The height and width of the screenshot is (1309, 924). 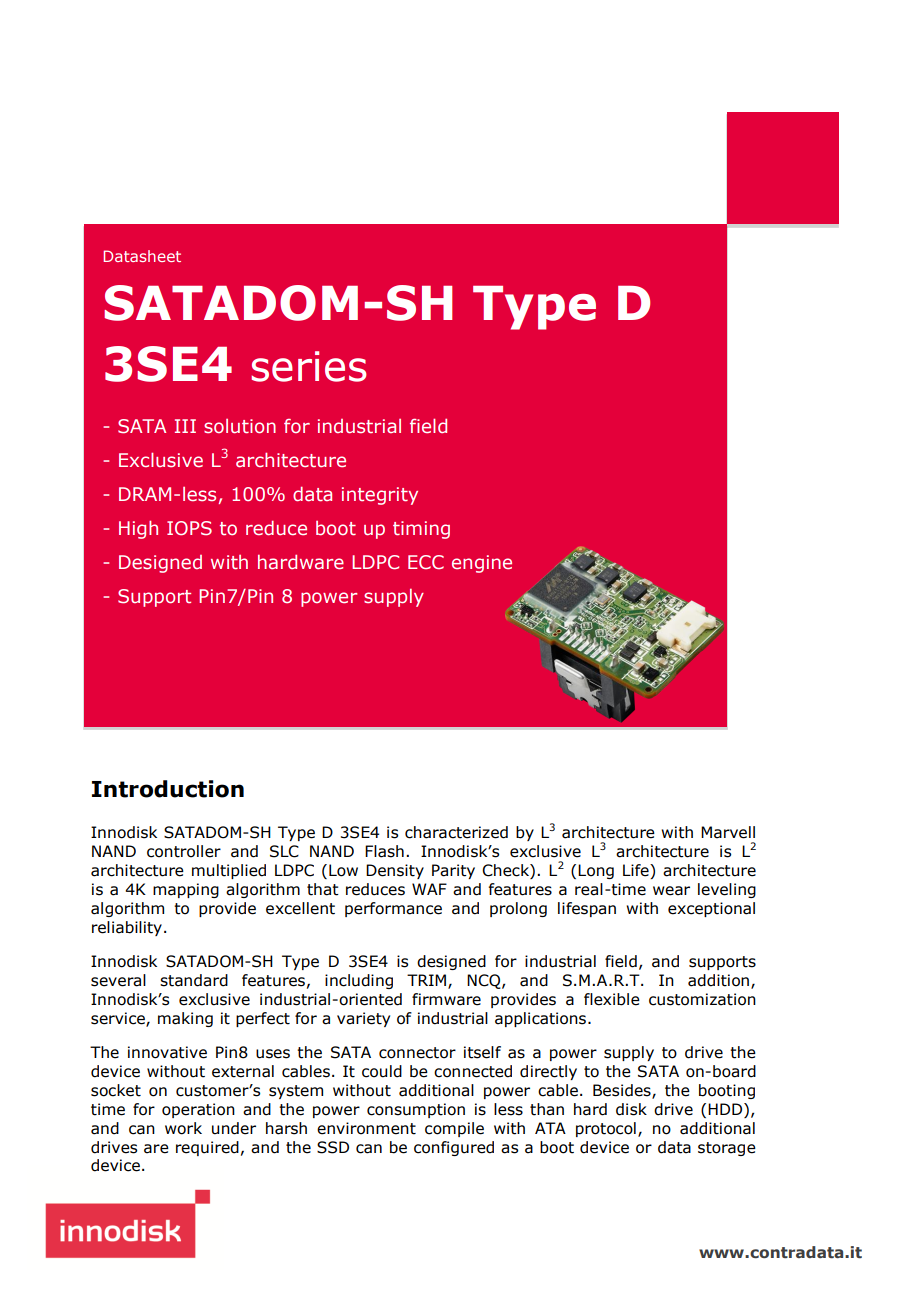 What do you see at coordinates (185, 426) in the screenshot?
I see `III` at bounding box center [185, 426].
